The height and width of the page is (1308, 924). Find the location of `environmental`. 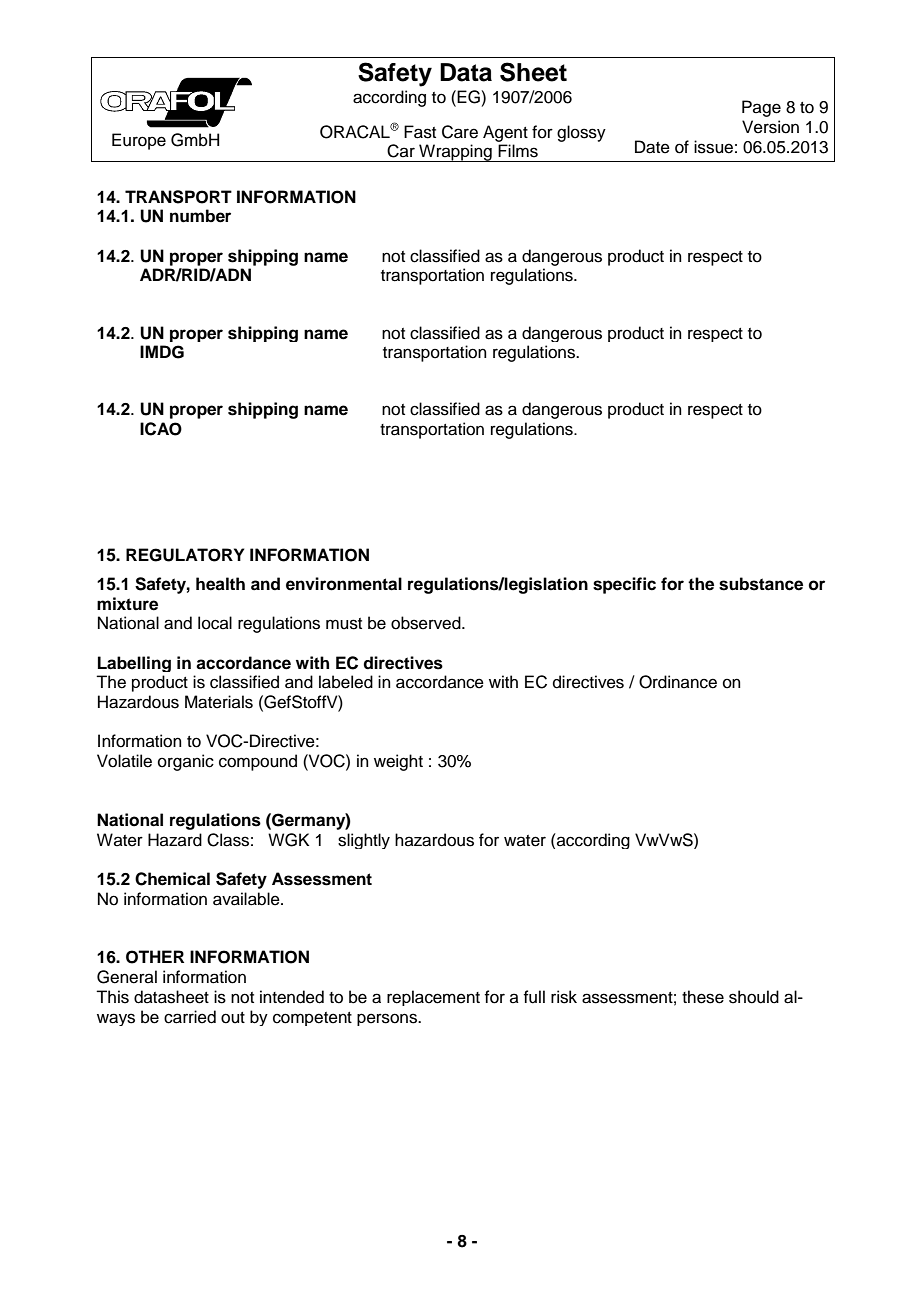

environmental is located at coordinates (344, 584).
